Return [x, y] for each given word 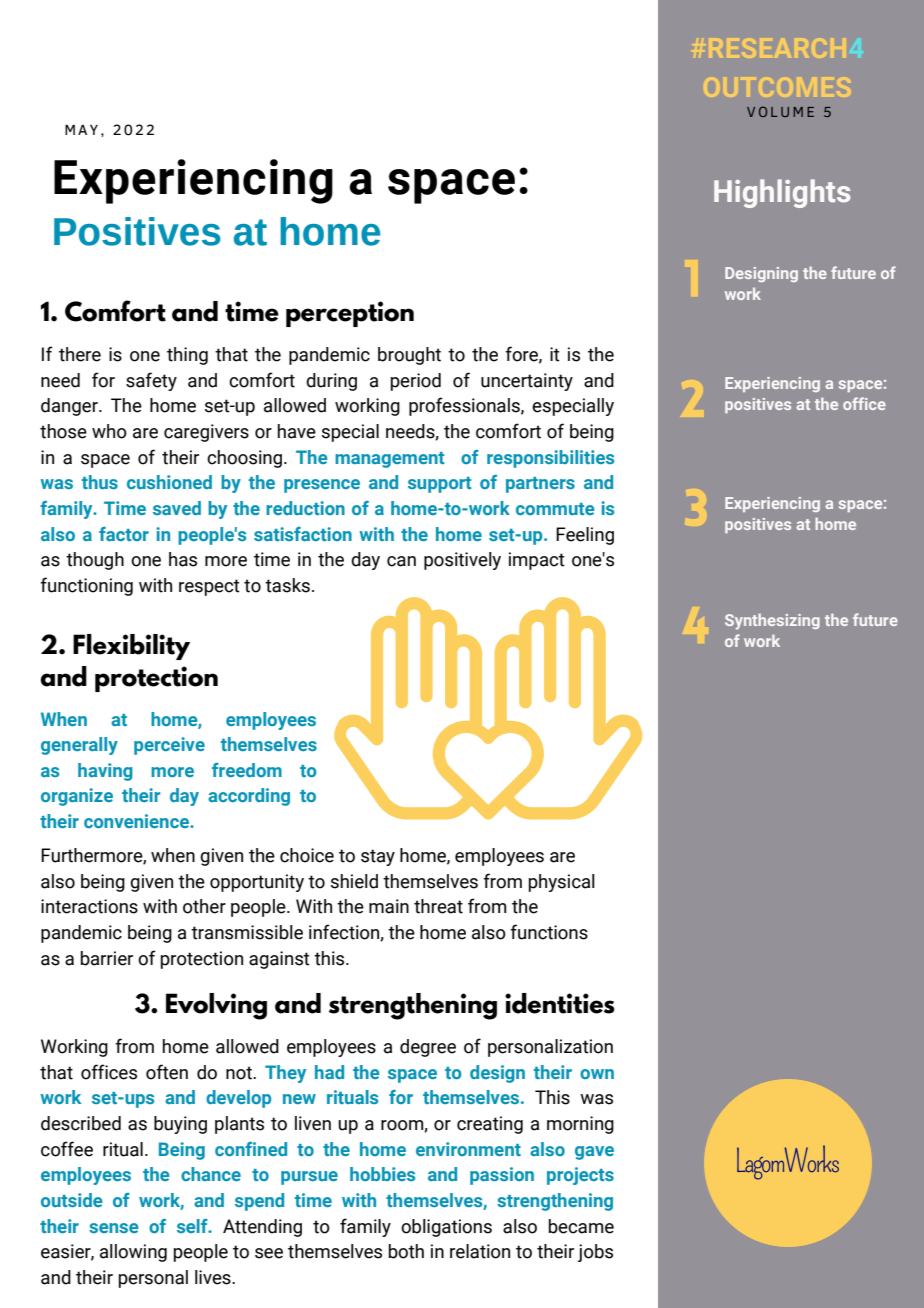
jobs [595, 1253]
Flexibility [131, 647]
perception [350, 314]
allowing [133, 1253]
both [406, 1251]
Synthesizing [772, 621]
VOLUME [780, 111]
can [401, 561]
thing [187, 356]
